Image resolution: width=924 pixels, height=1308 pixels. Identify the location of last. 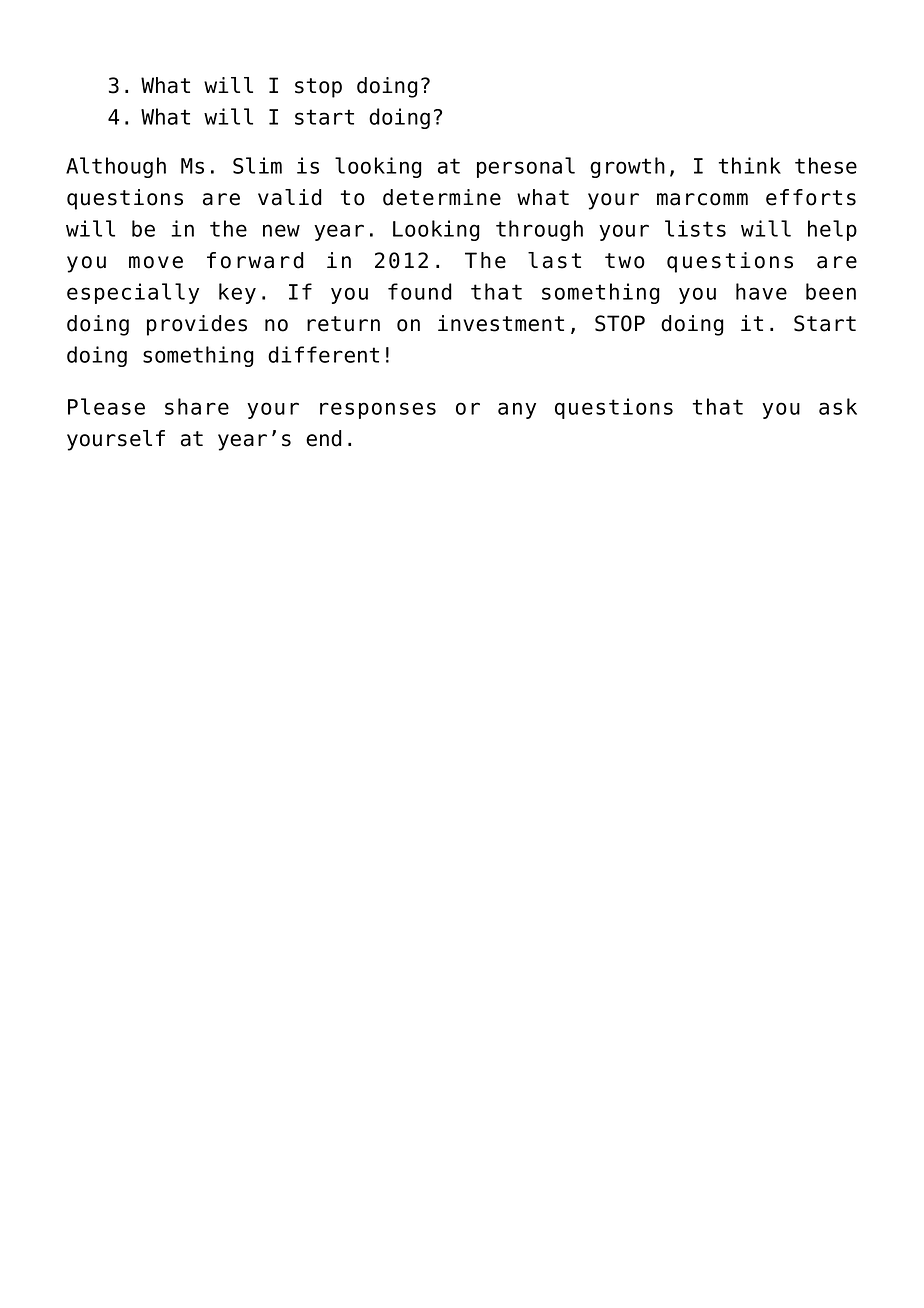
(554, 260).
